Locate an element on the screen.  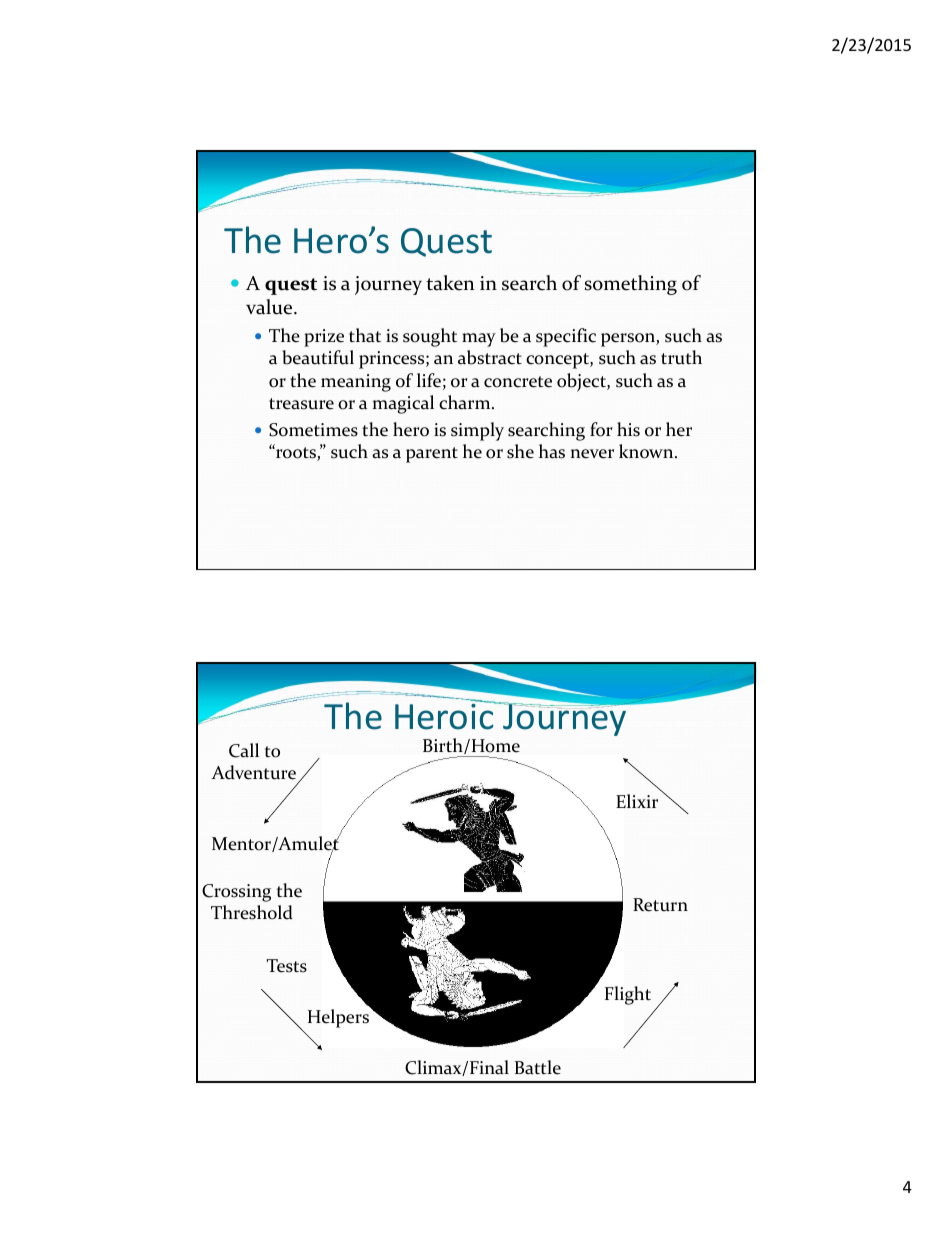
Sometimes is located at coordinates (313, 430).
